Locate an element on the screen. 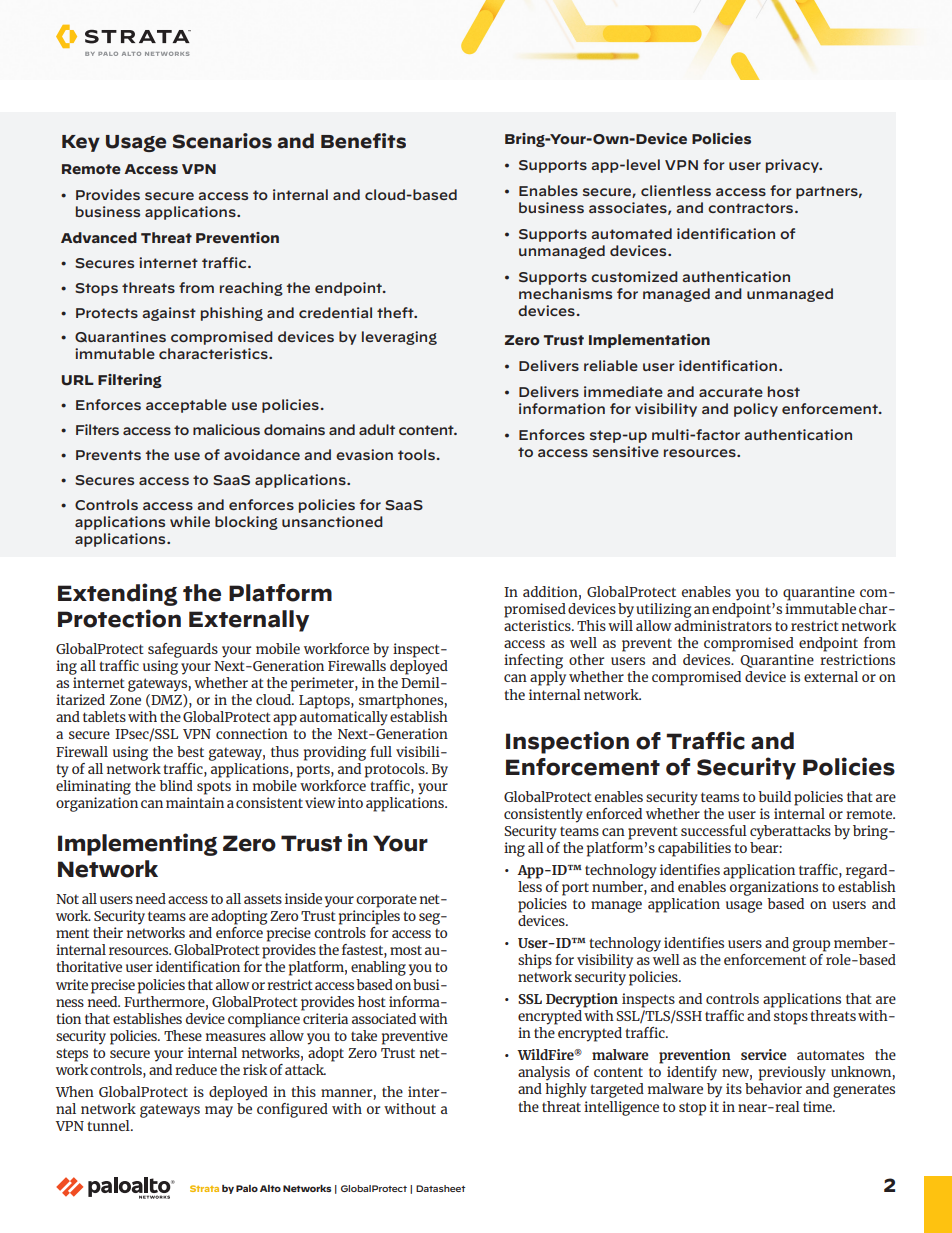 The height and width of the screenshot is (1233, 952). leveraging is located at coordinates (399, 338).
